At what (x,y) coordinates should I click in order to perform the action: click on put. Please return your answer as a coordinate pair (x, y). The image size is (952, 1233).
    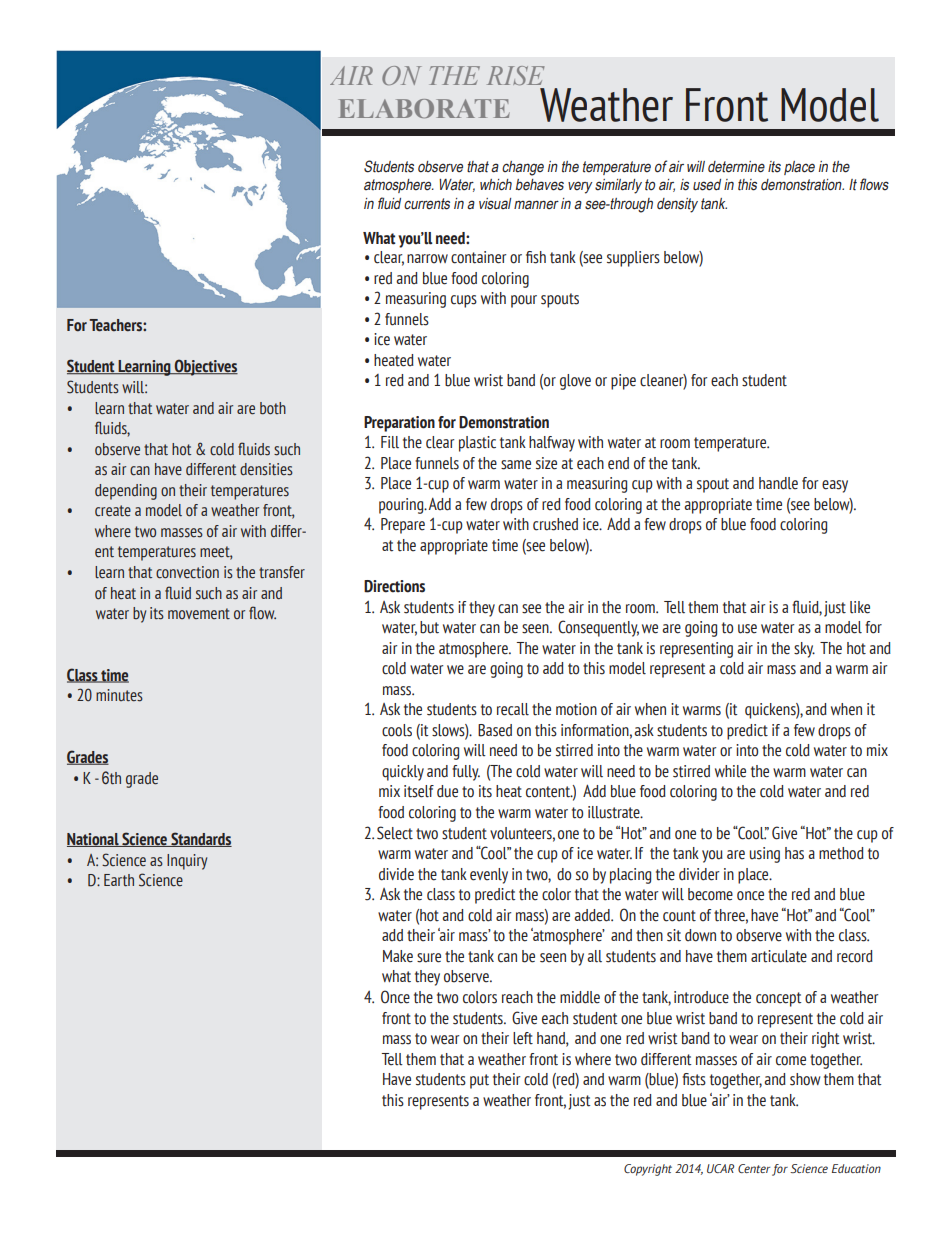
    Looking at the image, I should click on (479, 1081).
